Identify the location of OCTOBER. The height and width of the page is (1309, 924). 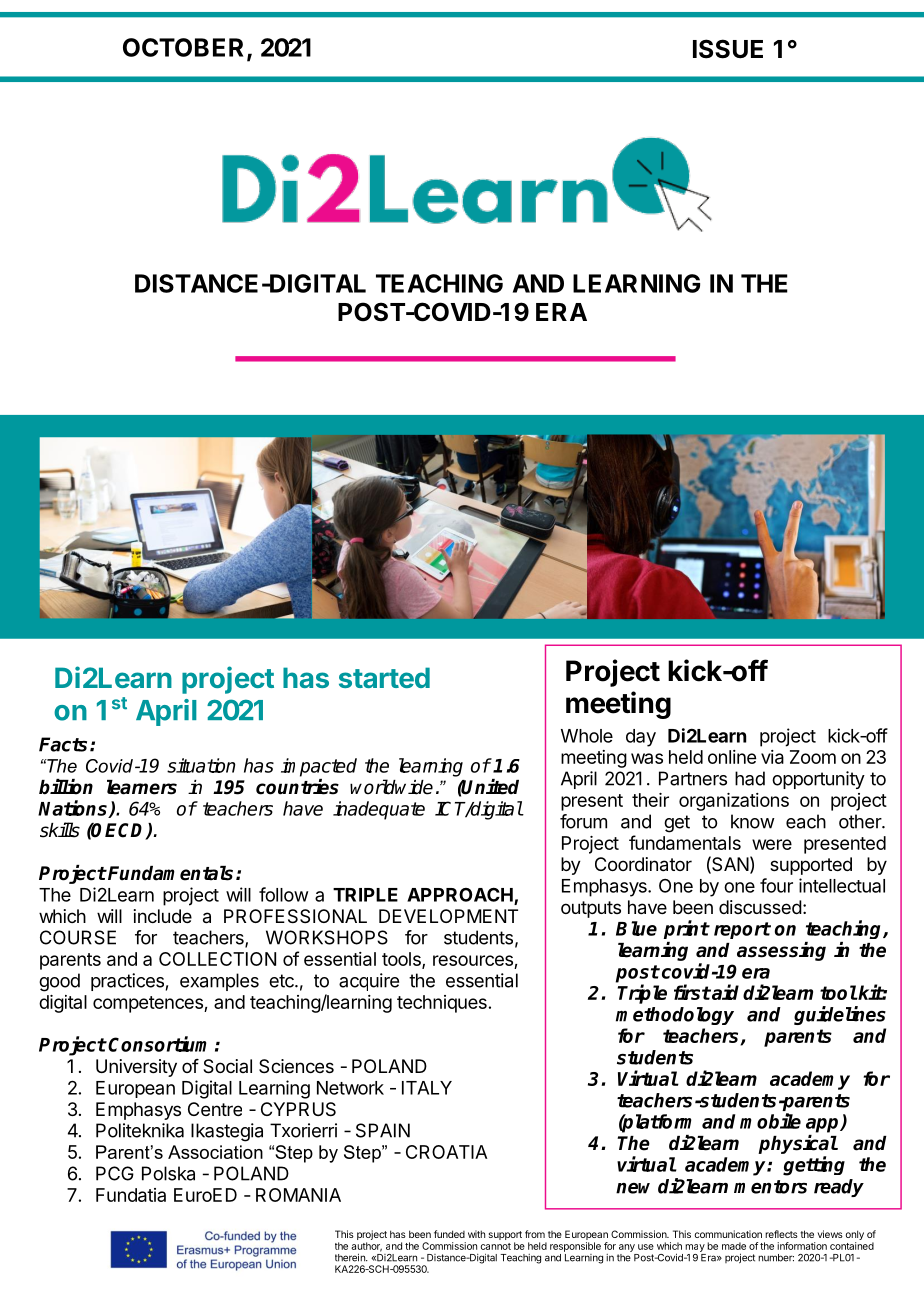
(183, 47).
